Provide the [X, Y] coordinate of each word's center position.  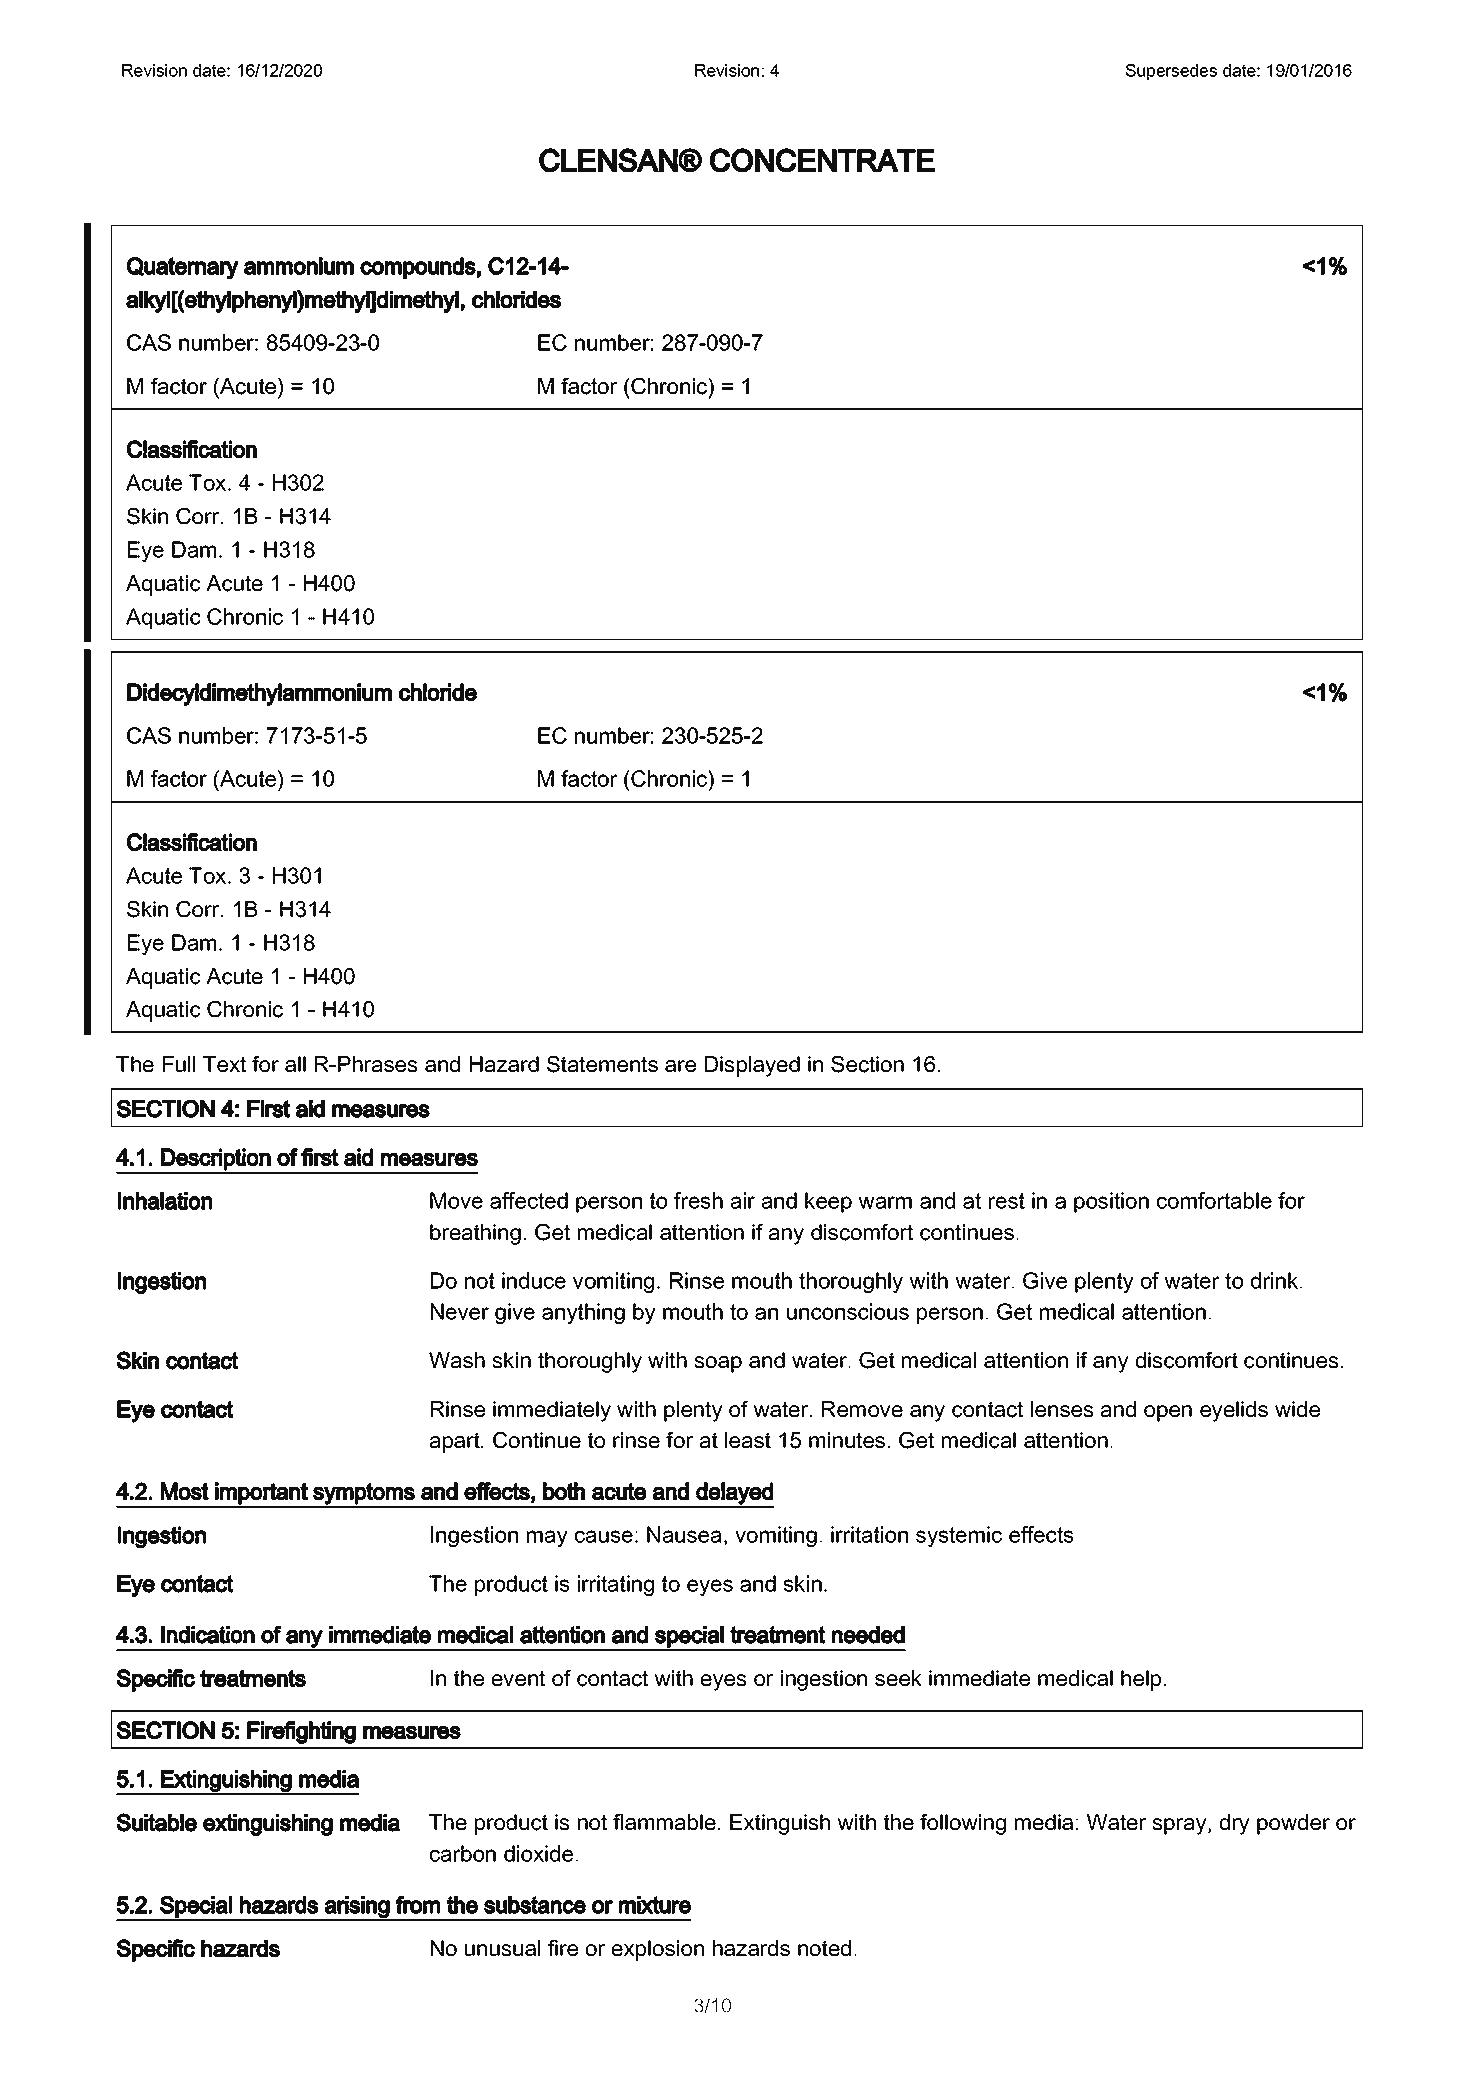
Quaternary [183, 268]
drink [1276, 1280]
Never [460, 1311]
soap [718, 1364]
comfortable [1214, 1200]
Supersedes [1171, 72]
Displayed [752, 1066]
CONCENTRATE [822, 160]
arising [357, 1908]
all [295, 1064]
